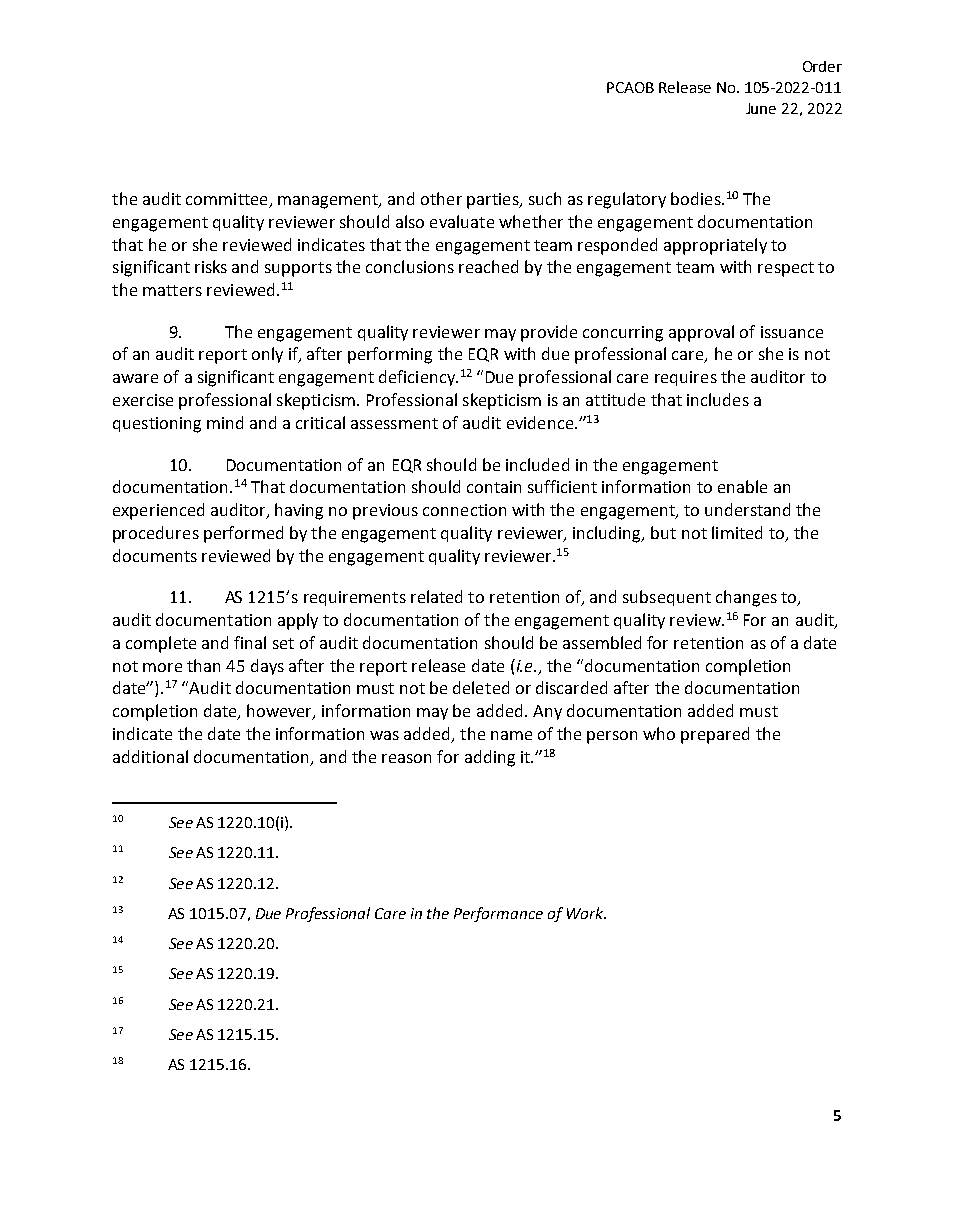  I want to click on contain, so click(494, 487).
